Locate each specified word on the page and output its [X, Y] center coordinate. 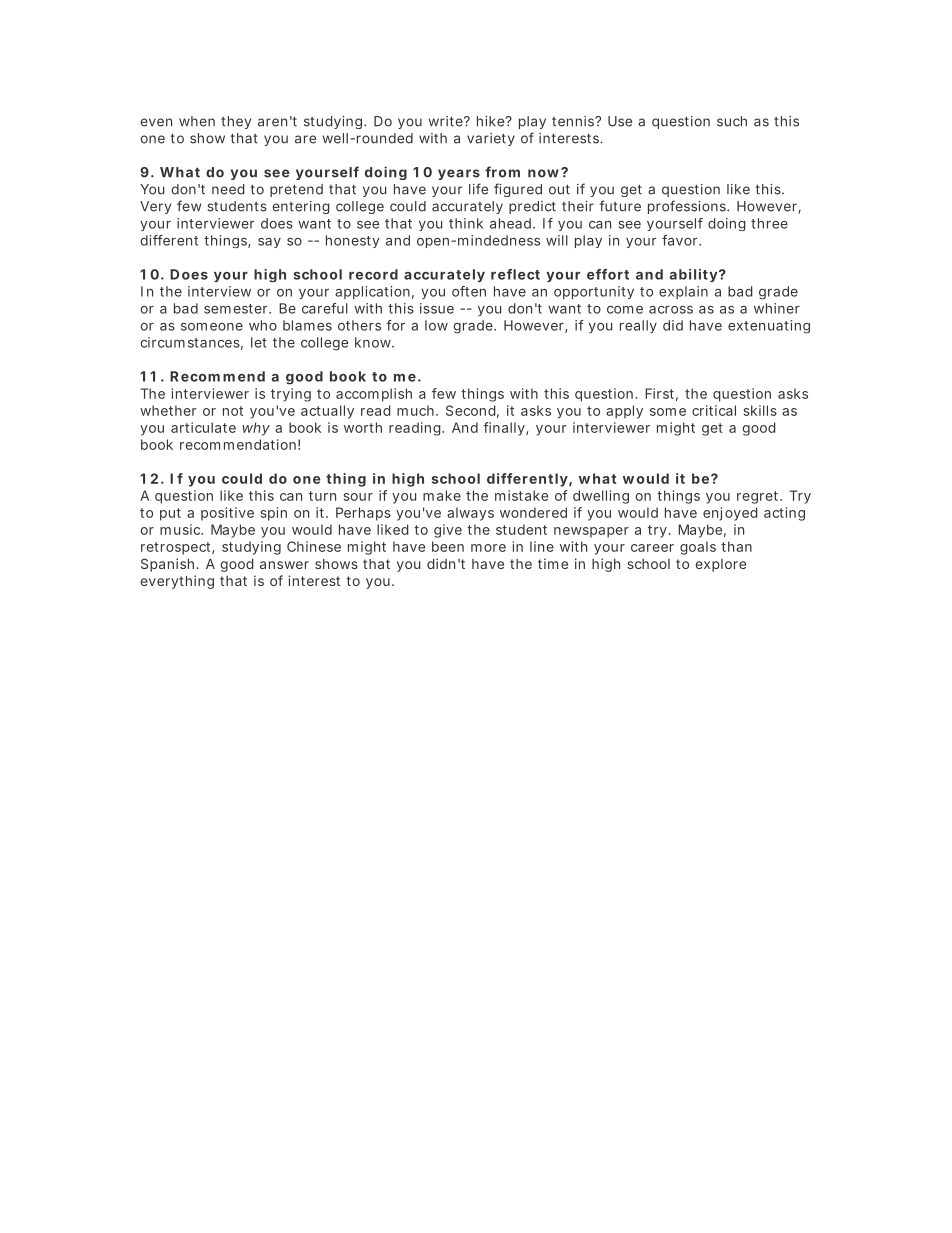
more [488, 548]
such [732, 121]
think [466, 223]
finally [505, 429]
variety [491, 139]
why [256, 429]
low [436, 325]
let [259, 342]
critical [714, 410]
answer [284, 565]
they [236, 122]
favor [681, 240]
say [269, 243]
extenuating [769, 326]
